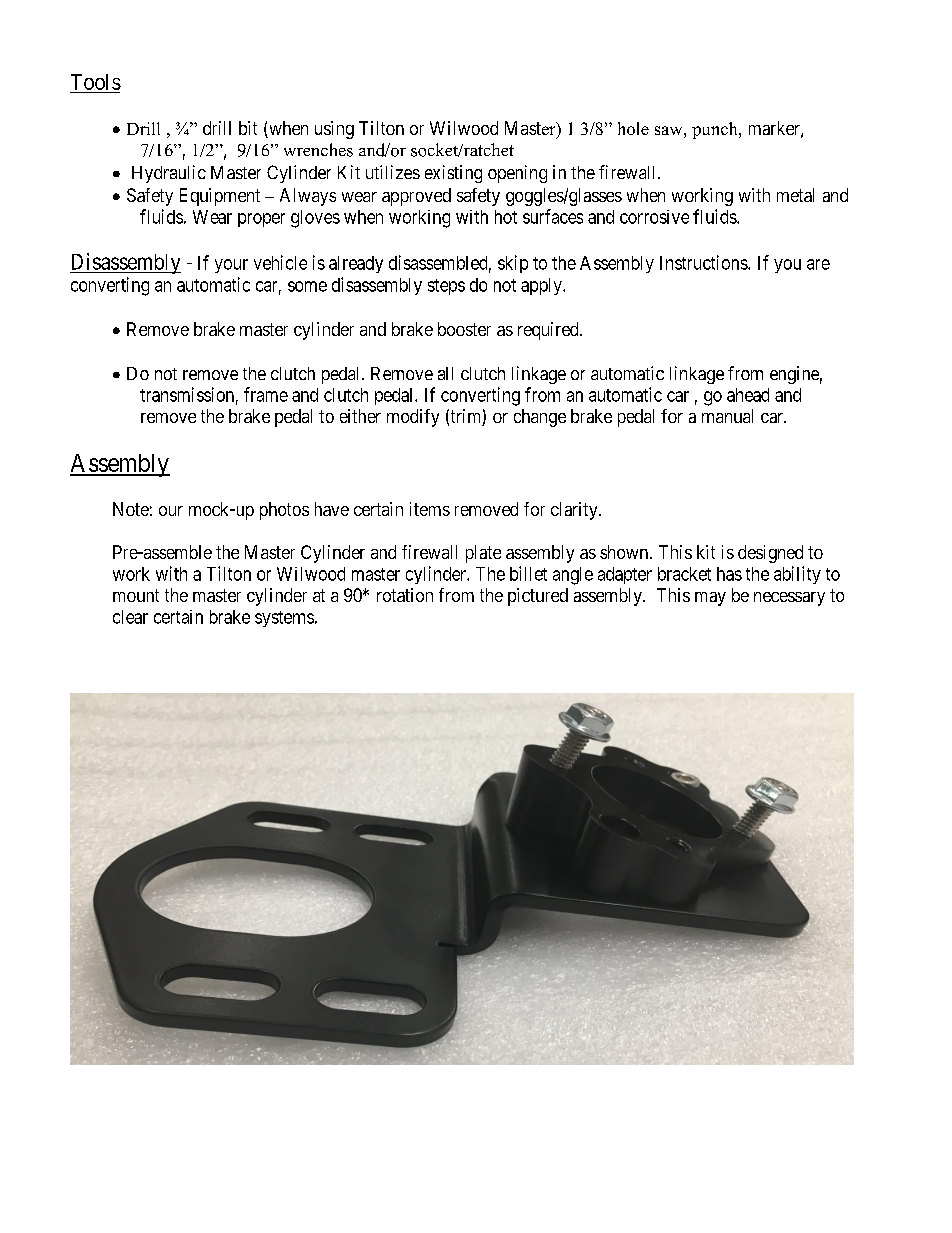  What do you see at coordinates (716, 130) in the page?
I see `punch` at bounding box center [716, 130].
